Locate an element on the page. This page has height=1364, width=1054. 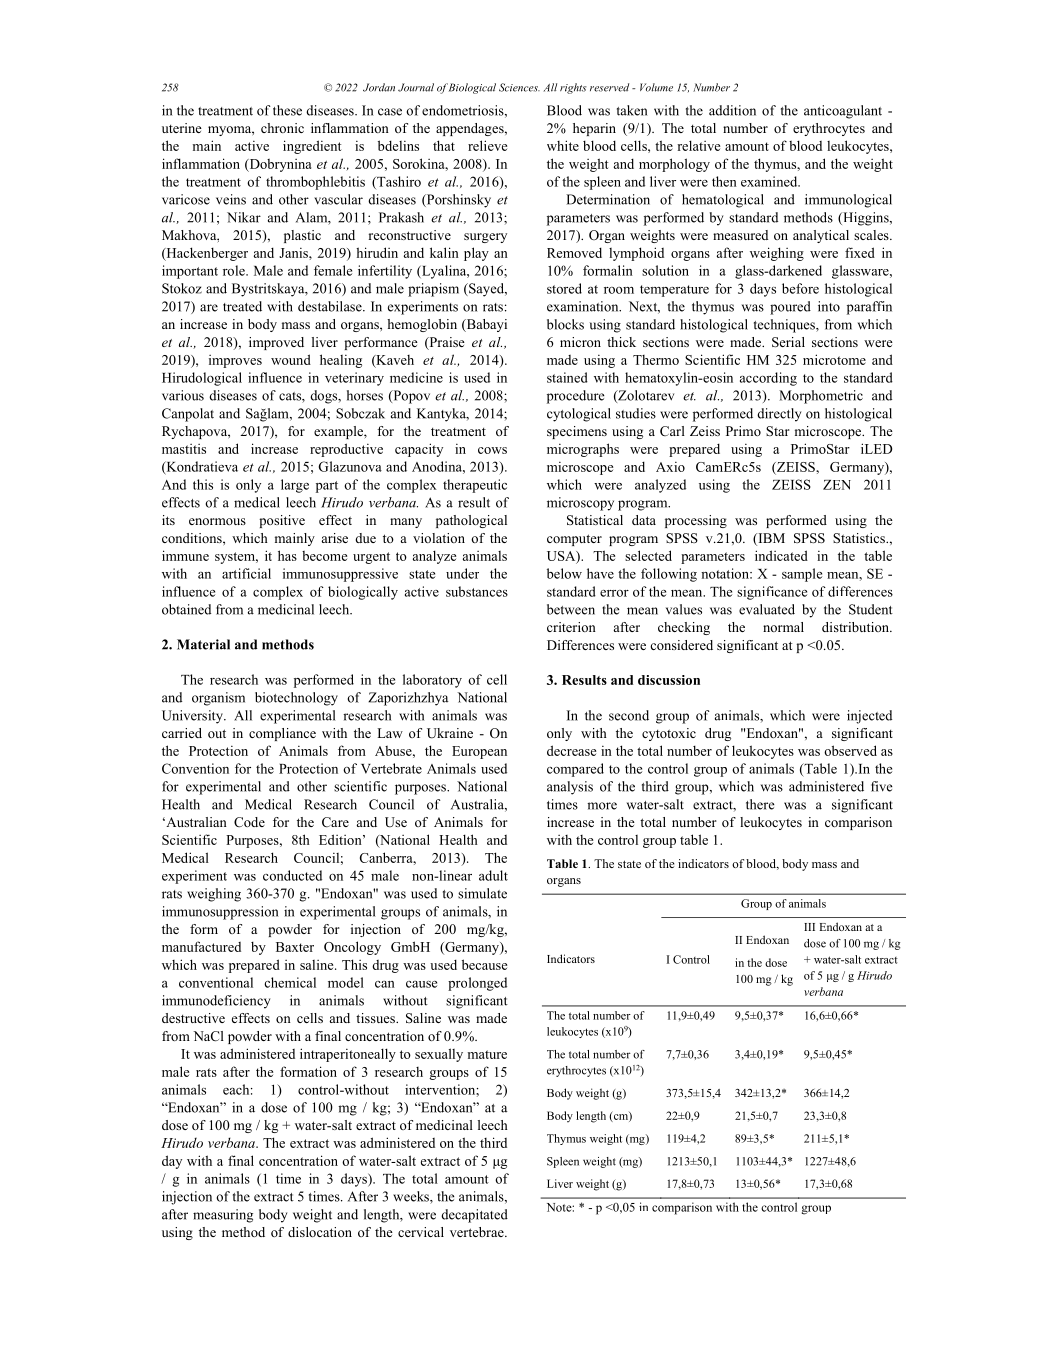
white is located at coordinates (563, 145).
